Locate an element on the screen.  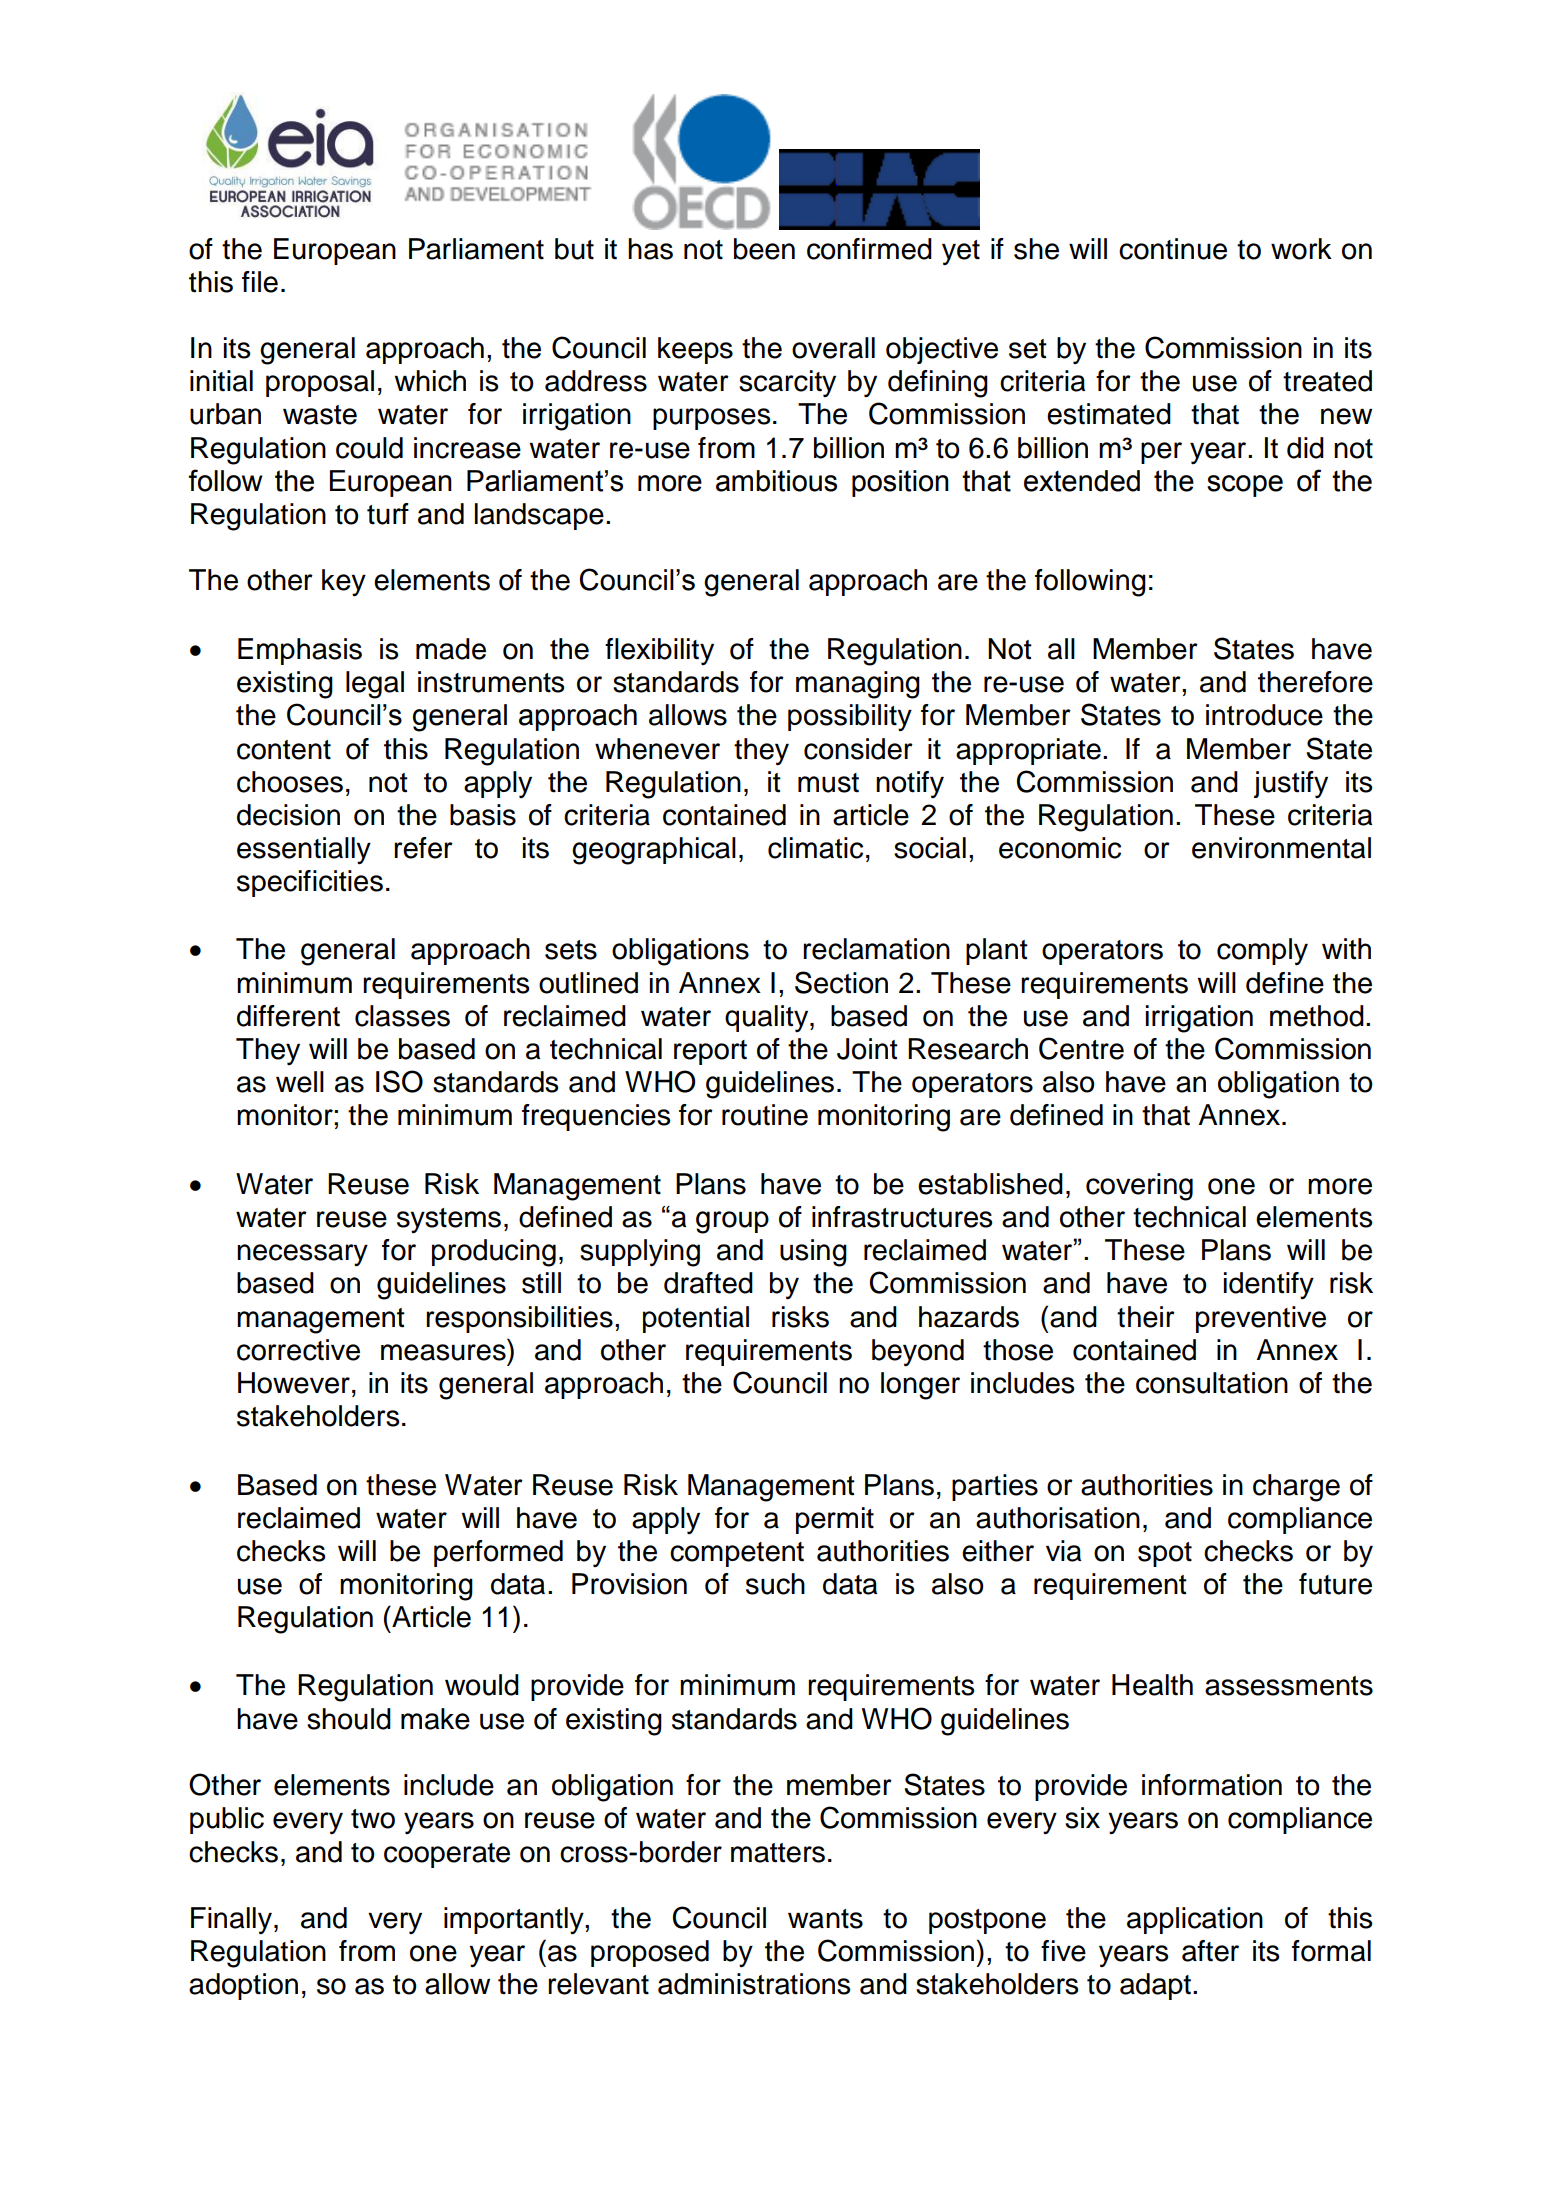
routine is located at coordinates (765, 1115).
